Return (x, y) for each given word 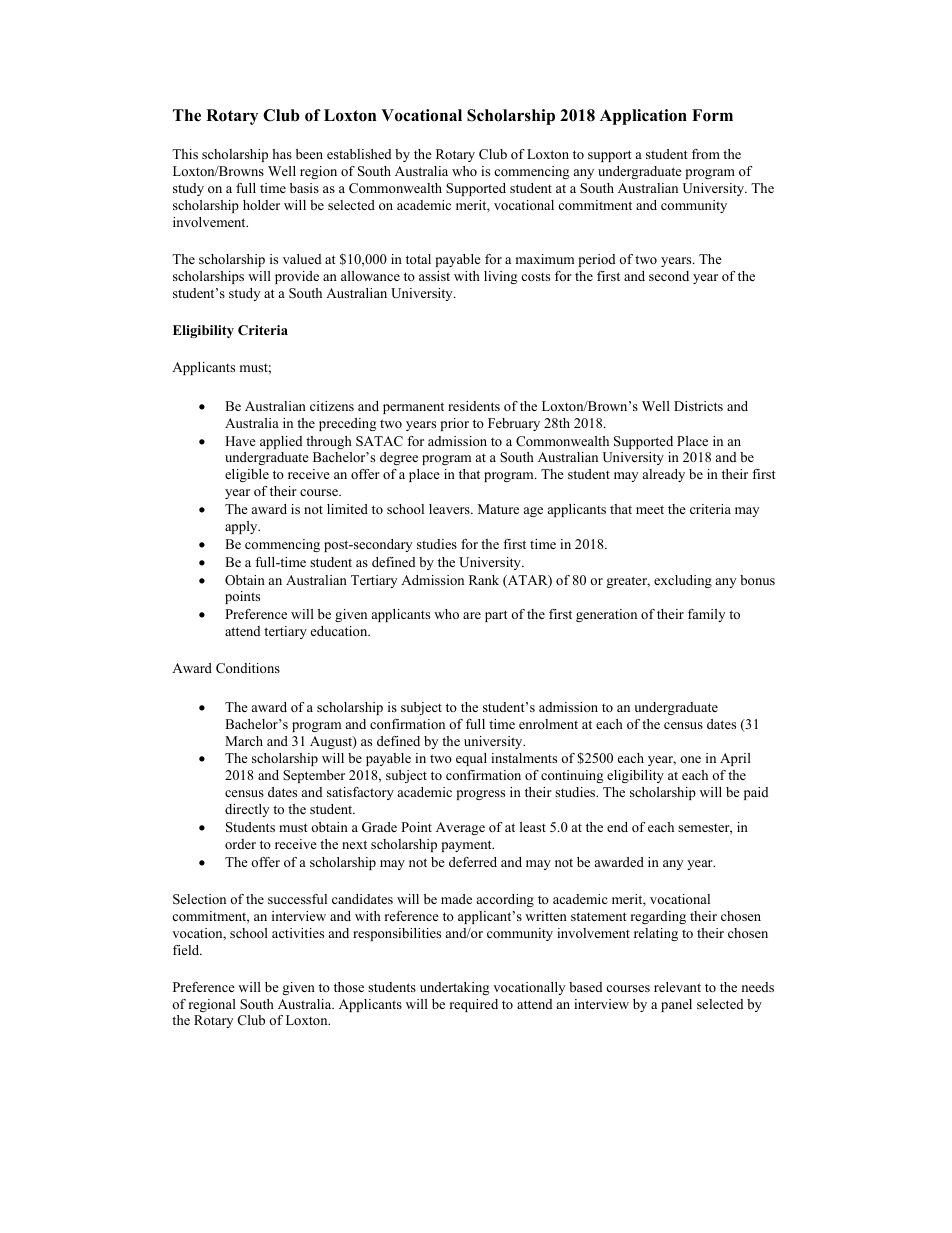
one (690, 759)
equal (471, 759)
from (706, 154)
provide (297, 277)
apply (242, 527)
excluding (683, 581)
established (359, 154)
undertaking (454, 988)
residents (474, 406)
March (244, 741)
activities (298, 933)
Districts (698, 406)
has (282, 154)
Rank (484, 580)
